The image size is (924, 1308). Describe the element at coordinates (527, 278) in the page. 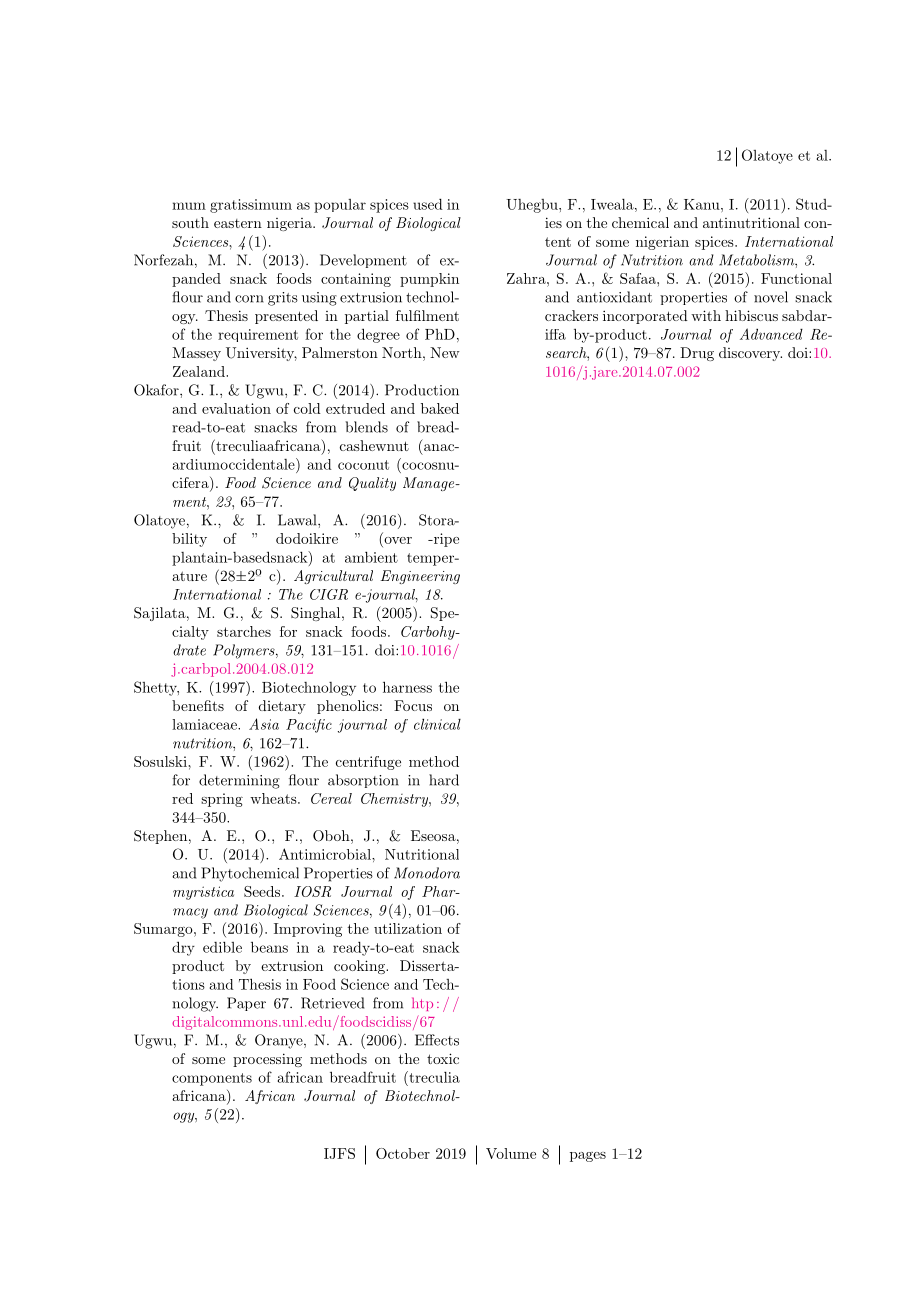

I see `Zahra` at that location.
